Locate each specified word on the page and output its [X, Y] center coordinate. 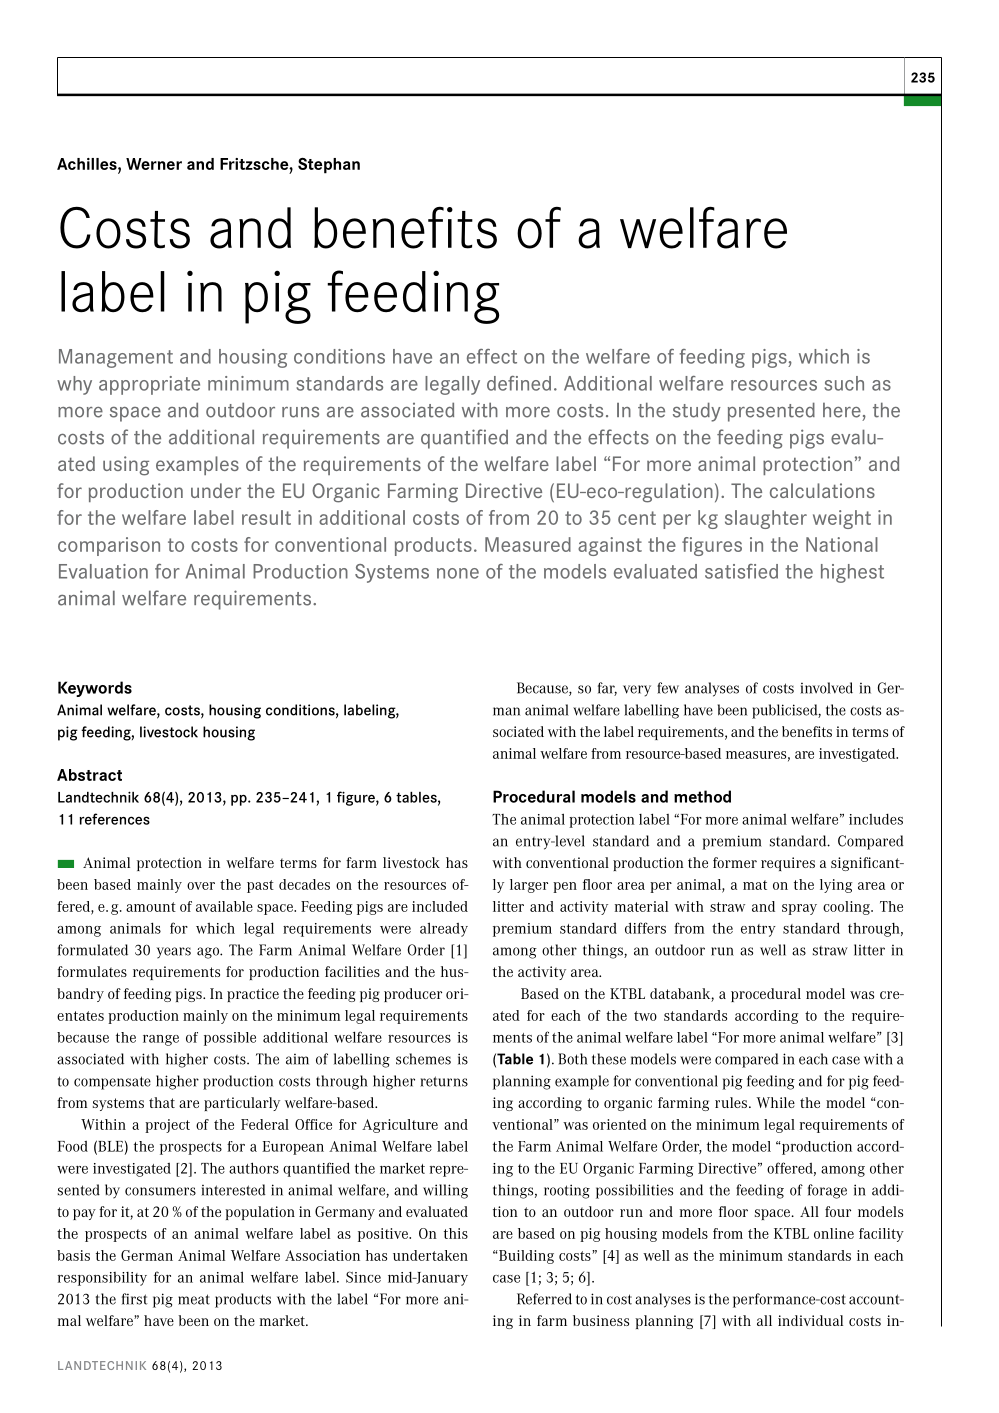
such [844, 383]
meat [194, 1299]
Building [525, 1257]
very [637, 691]
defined [519, 383]
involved [826, 688]
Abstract [89, 775]
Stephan [329, 166]
